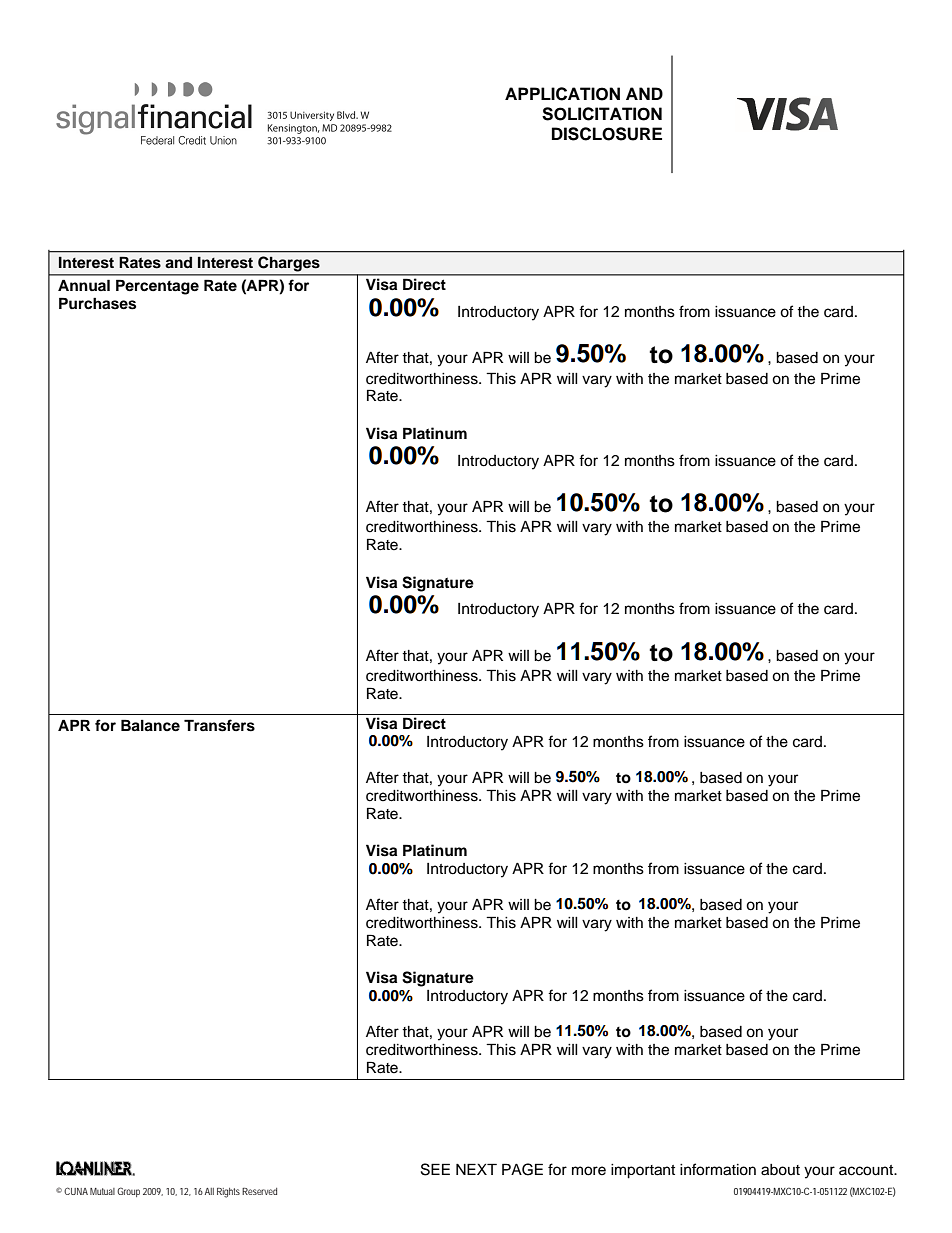  What do you see at coordinates (607, 134) in the image?
I see `DISCLOSURE` at bounding box center [607, 134].
